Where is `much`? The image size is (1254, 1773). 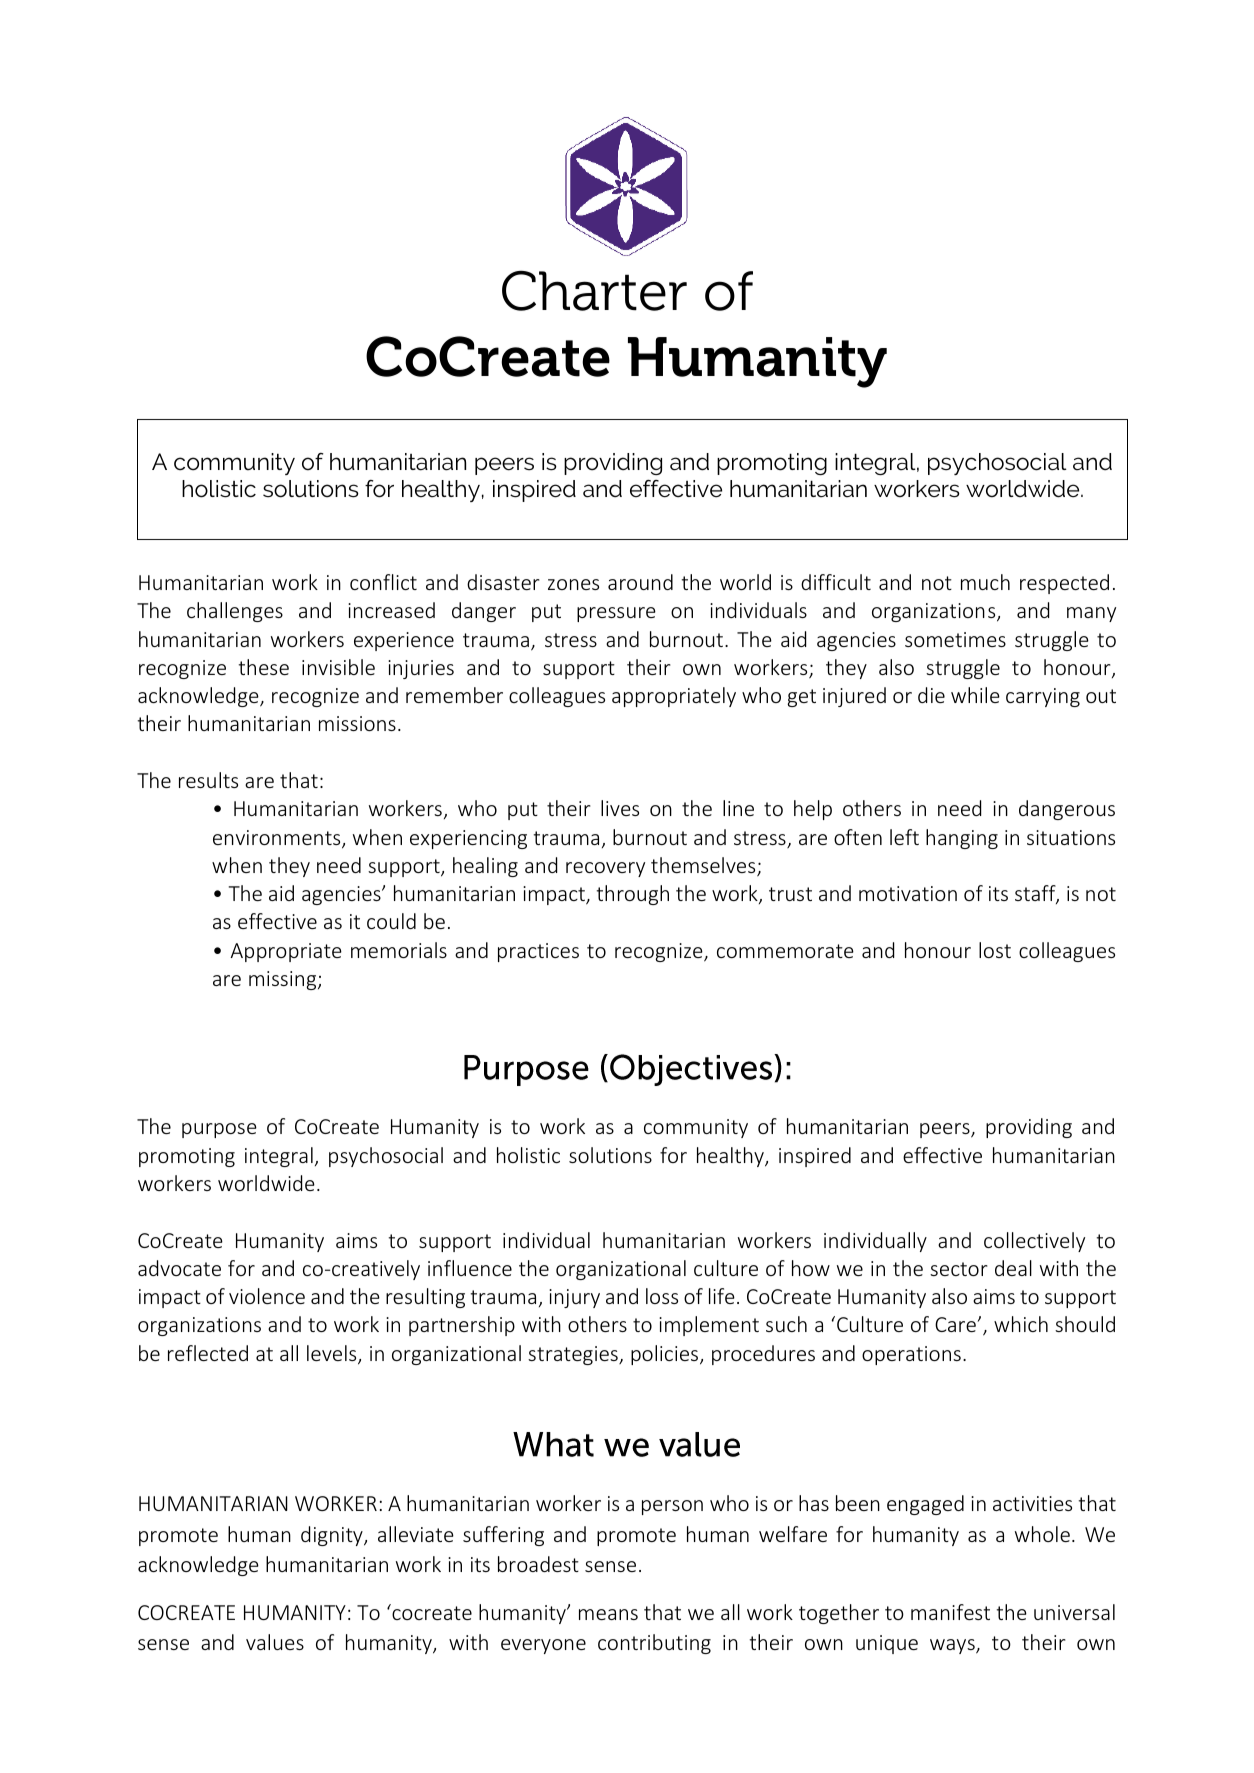 much is located at coordinates (985, 582).
